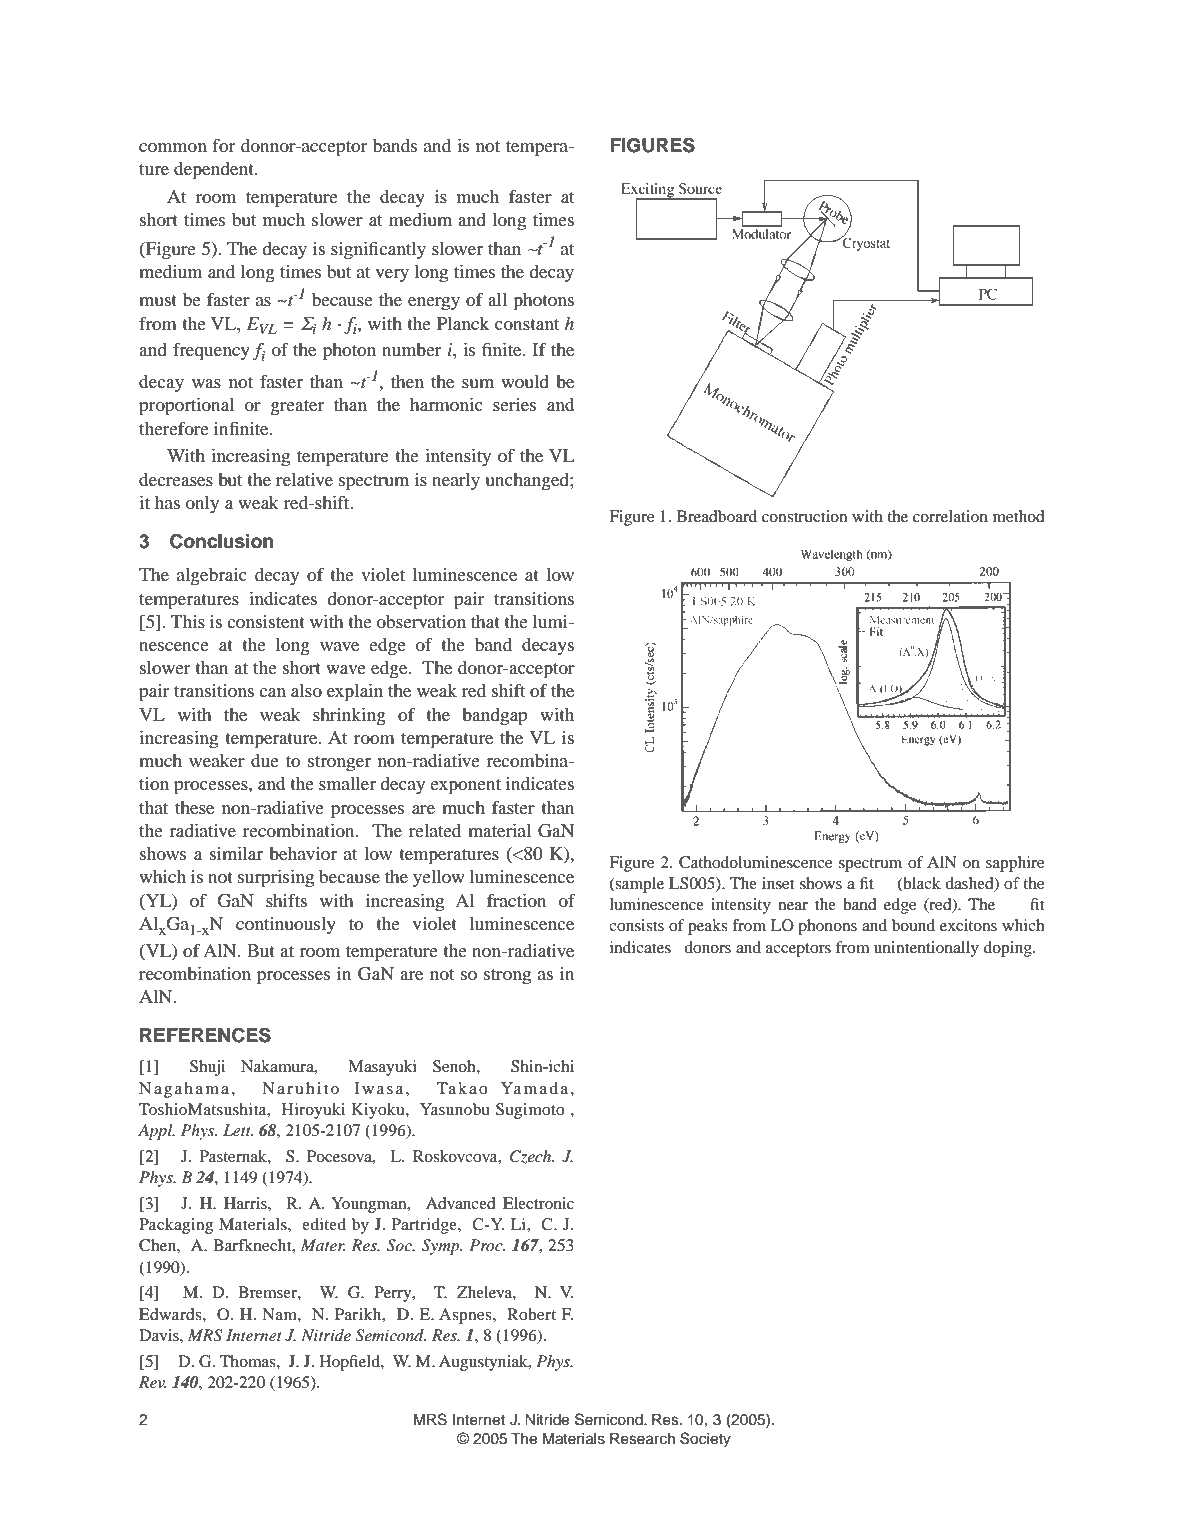  Describe the element at coordinates (265, 760) in the page. I see `due` at that location.
